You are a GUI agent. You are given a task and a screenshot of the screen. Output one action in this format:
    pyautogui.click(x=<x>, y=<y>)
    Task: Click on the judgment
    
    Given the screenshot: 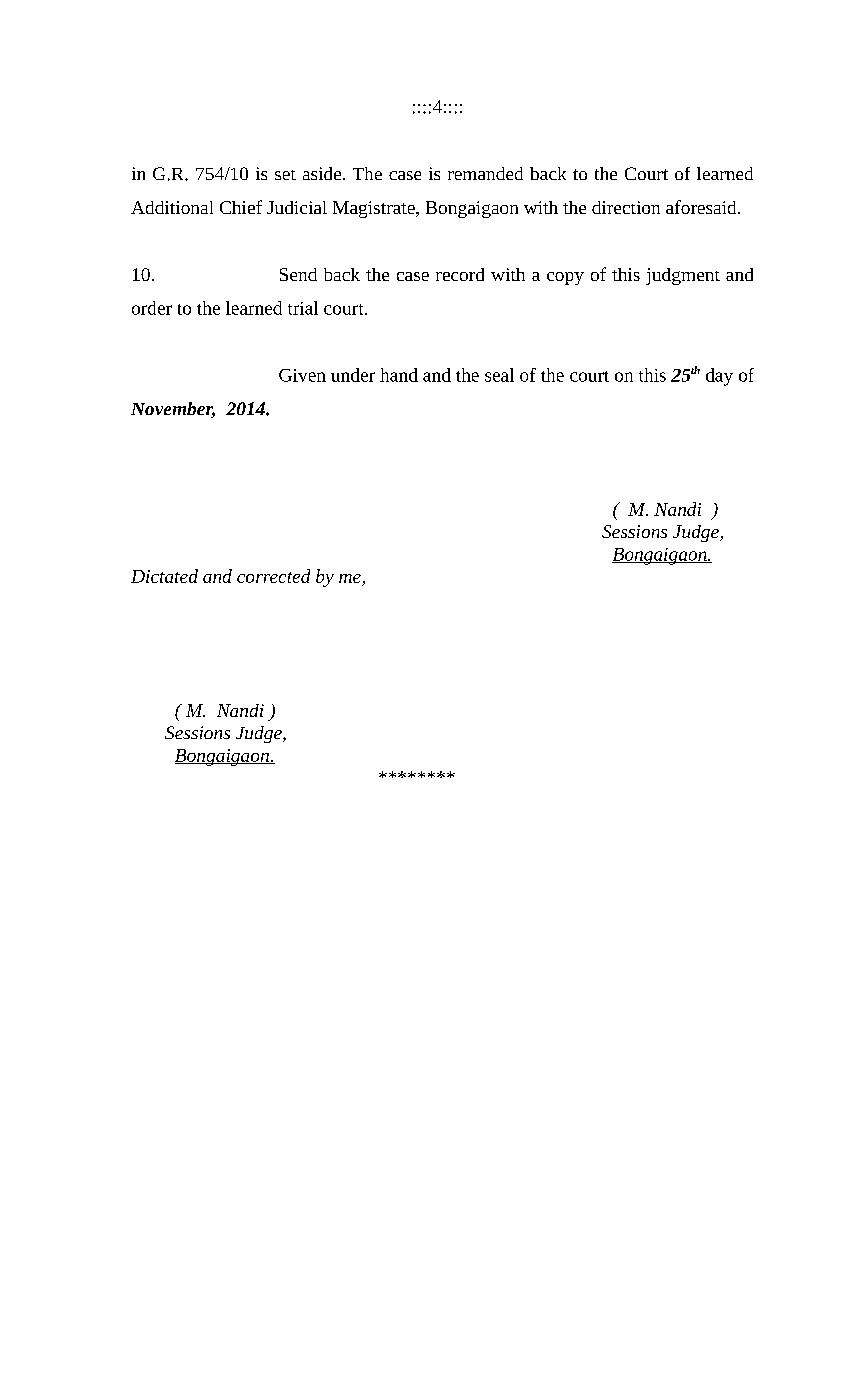 What is the action you would take?
    pyautogui.click(x=683, y=276)
